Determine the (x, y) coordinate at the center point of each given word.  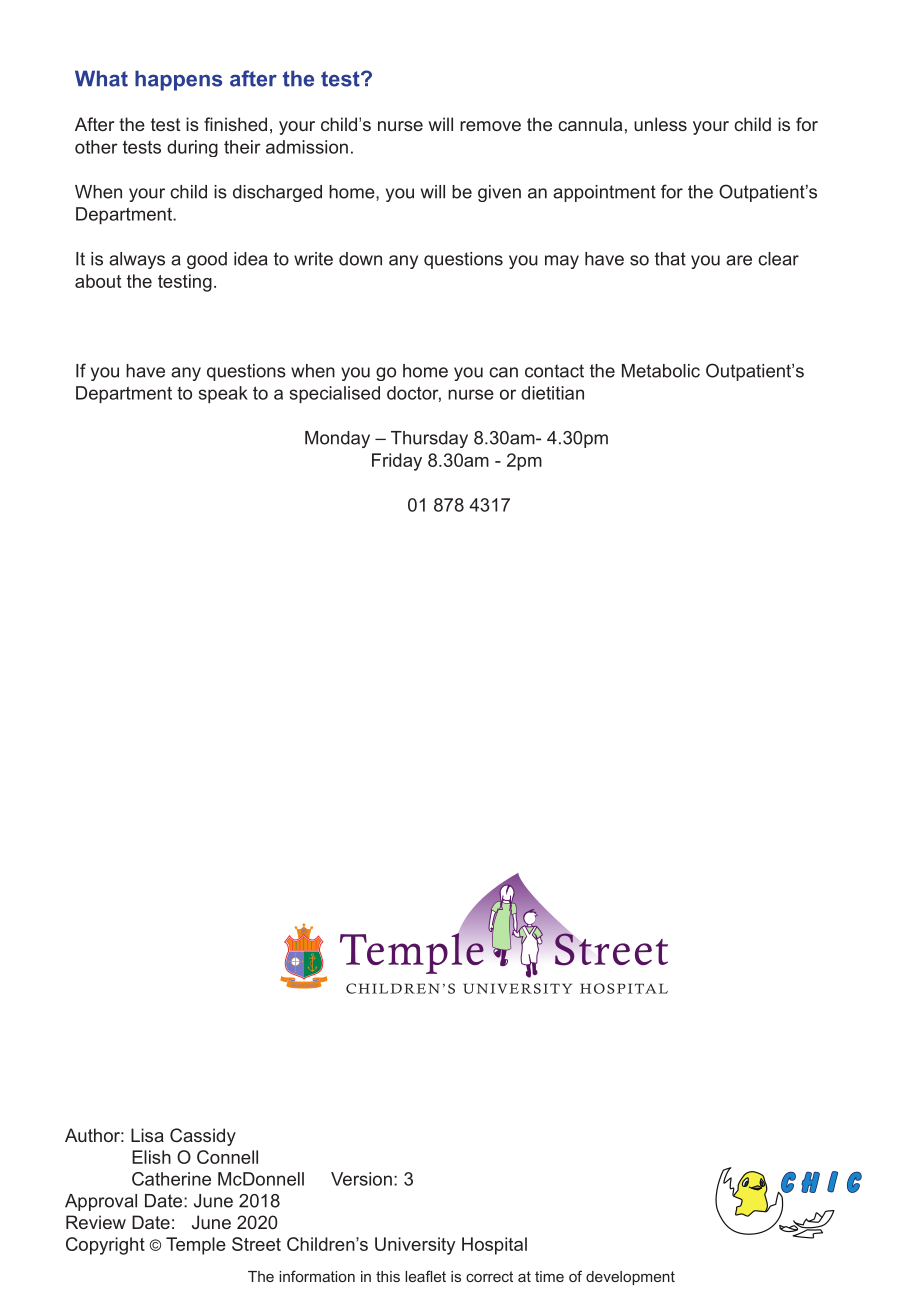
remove (490, 126)
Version (361, 1179)
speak (223, 394)
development (630, 1278)
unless (660, 124)
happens (178, 80)
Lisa (147, 1135)
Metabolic (661, 371)
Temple (196, 1246)
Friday (397, 462)
